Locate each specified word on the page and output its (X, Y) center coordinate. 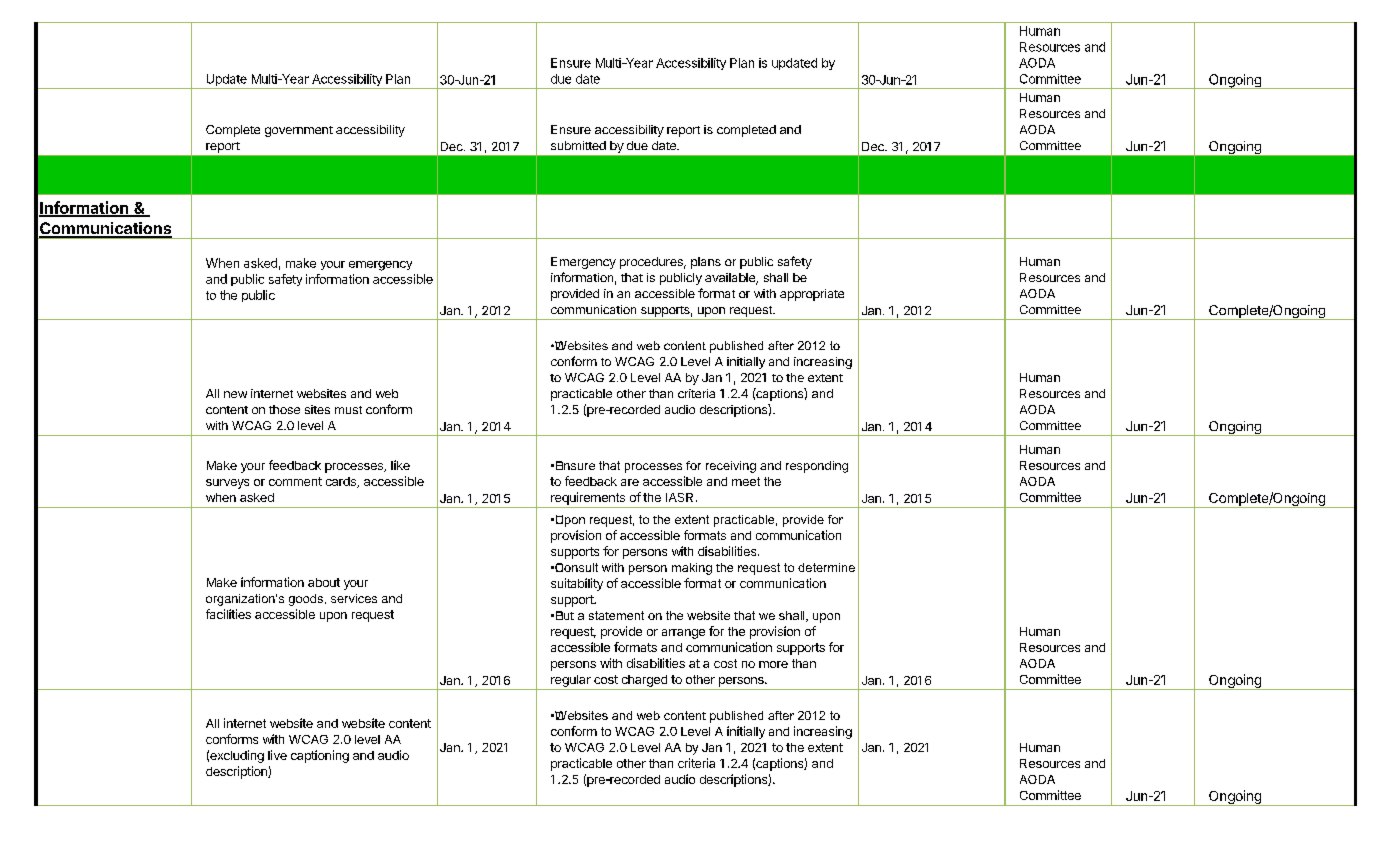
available (731, 279)
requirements (588, 498)
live (277, 755)
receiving (731, 467)
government (299, 131)
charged (644, 681)
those (284, 409)
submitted (578, 145)
